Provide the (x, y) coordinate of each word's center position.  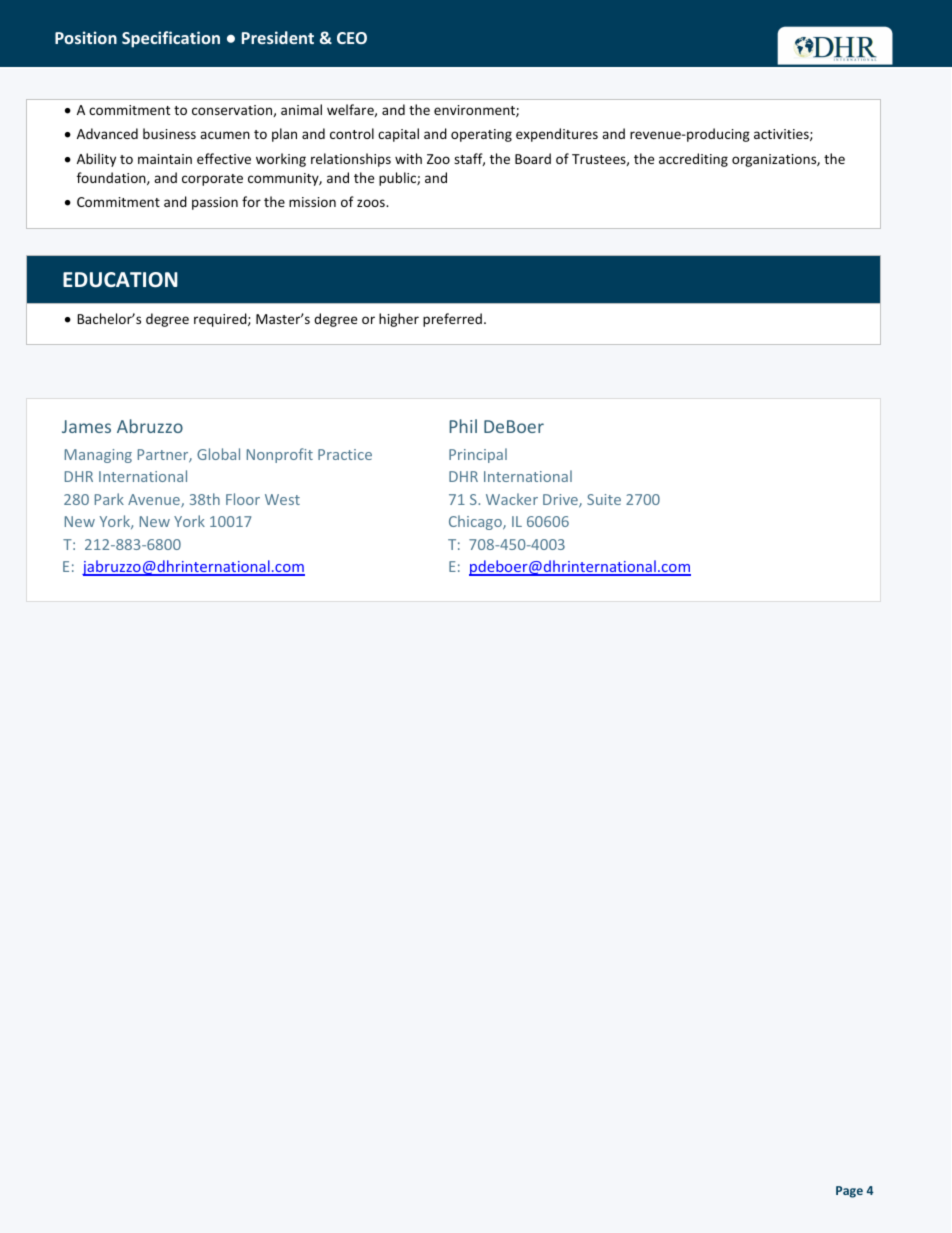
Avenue (155, 501)
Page (849, 1192)
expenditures (557, 135)
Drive (561, 501)
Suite (604, 499)
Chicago (476, 522)
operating (481, 135)
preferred (452, 320)
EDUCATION (120, 280)
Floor (243, 499)
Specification (171, 39)
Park (109, 499)
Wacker (512, 499)
